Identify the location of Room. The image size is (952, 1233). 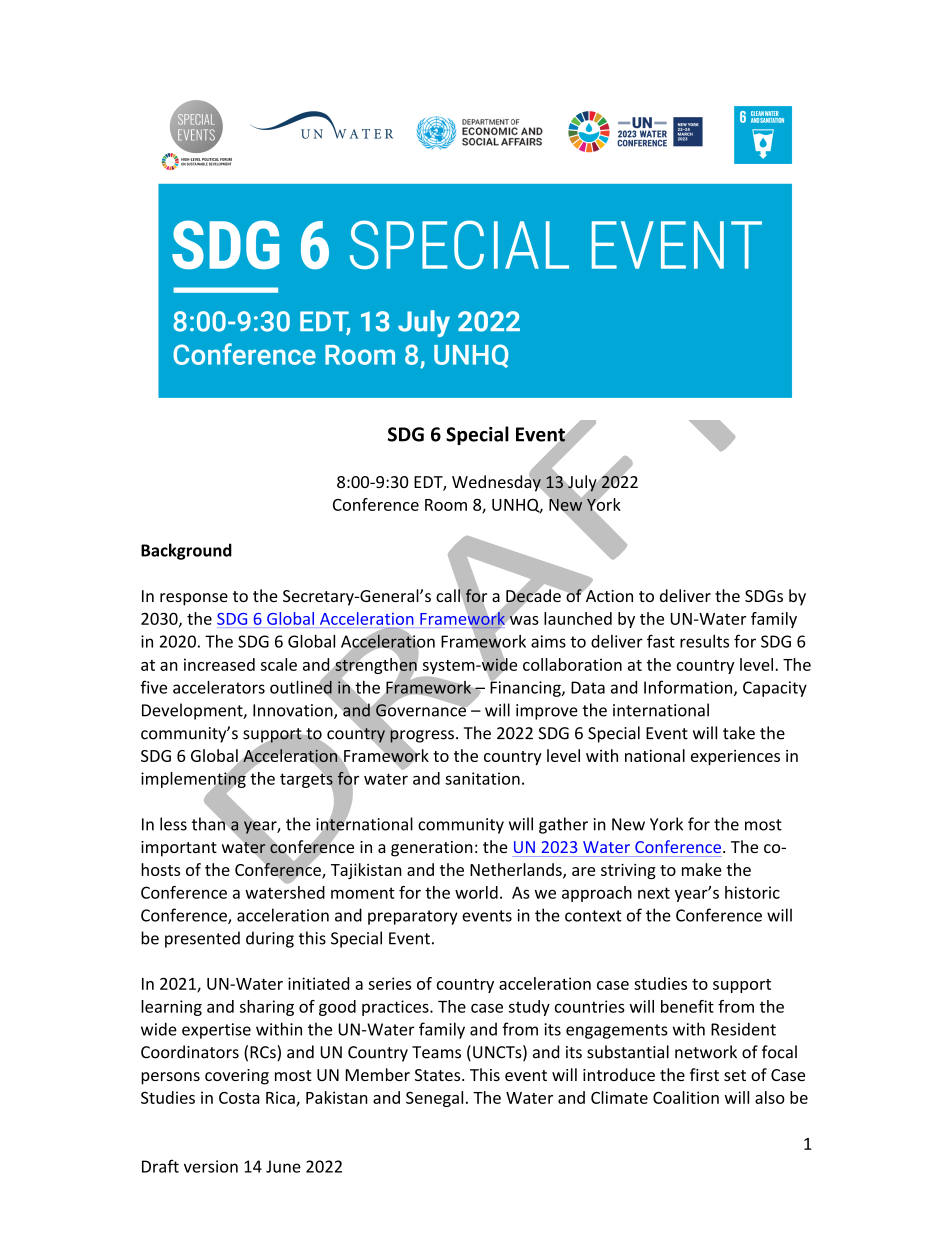
(446, 505).
